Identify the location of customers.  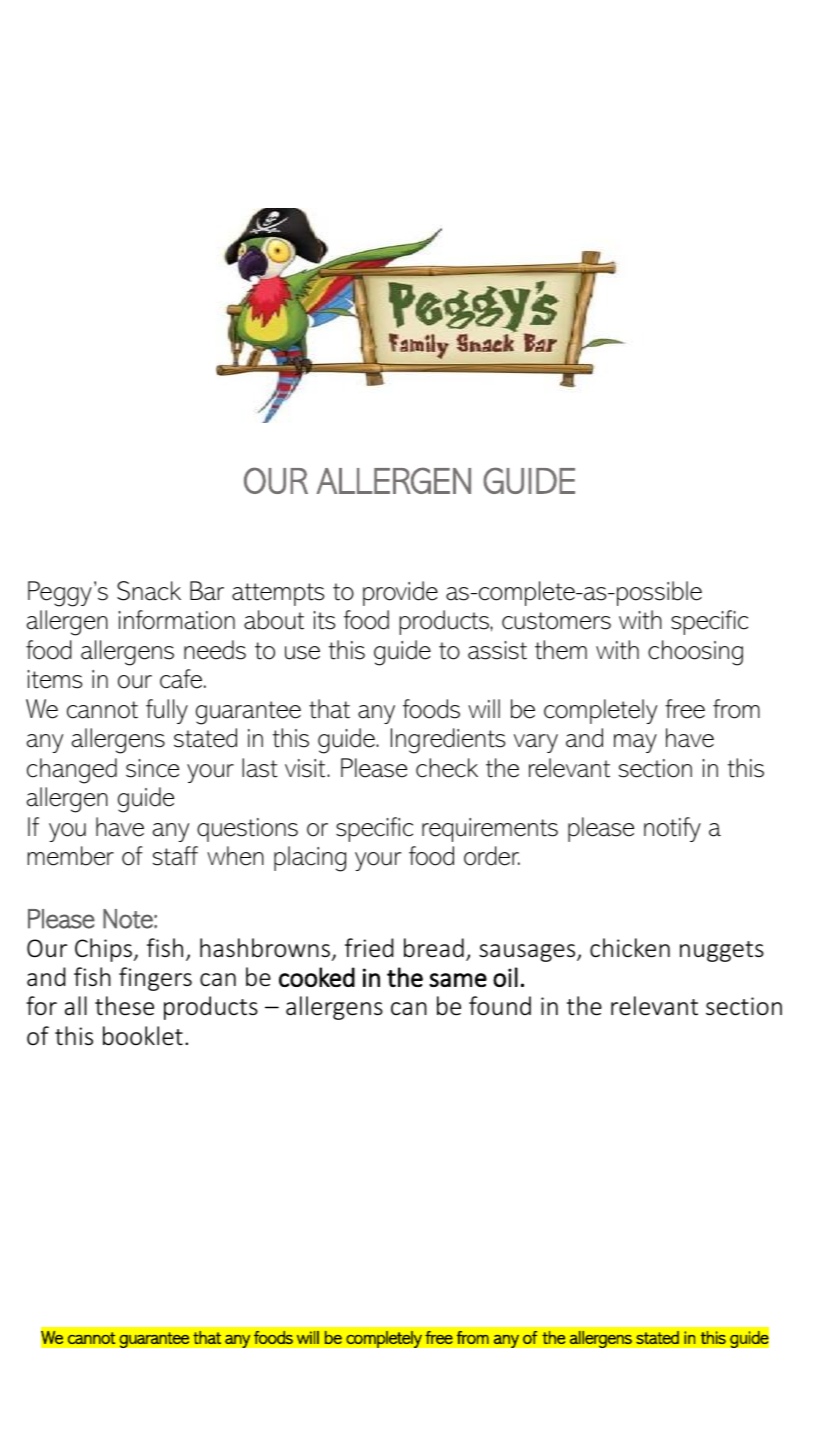
(556, 621).
